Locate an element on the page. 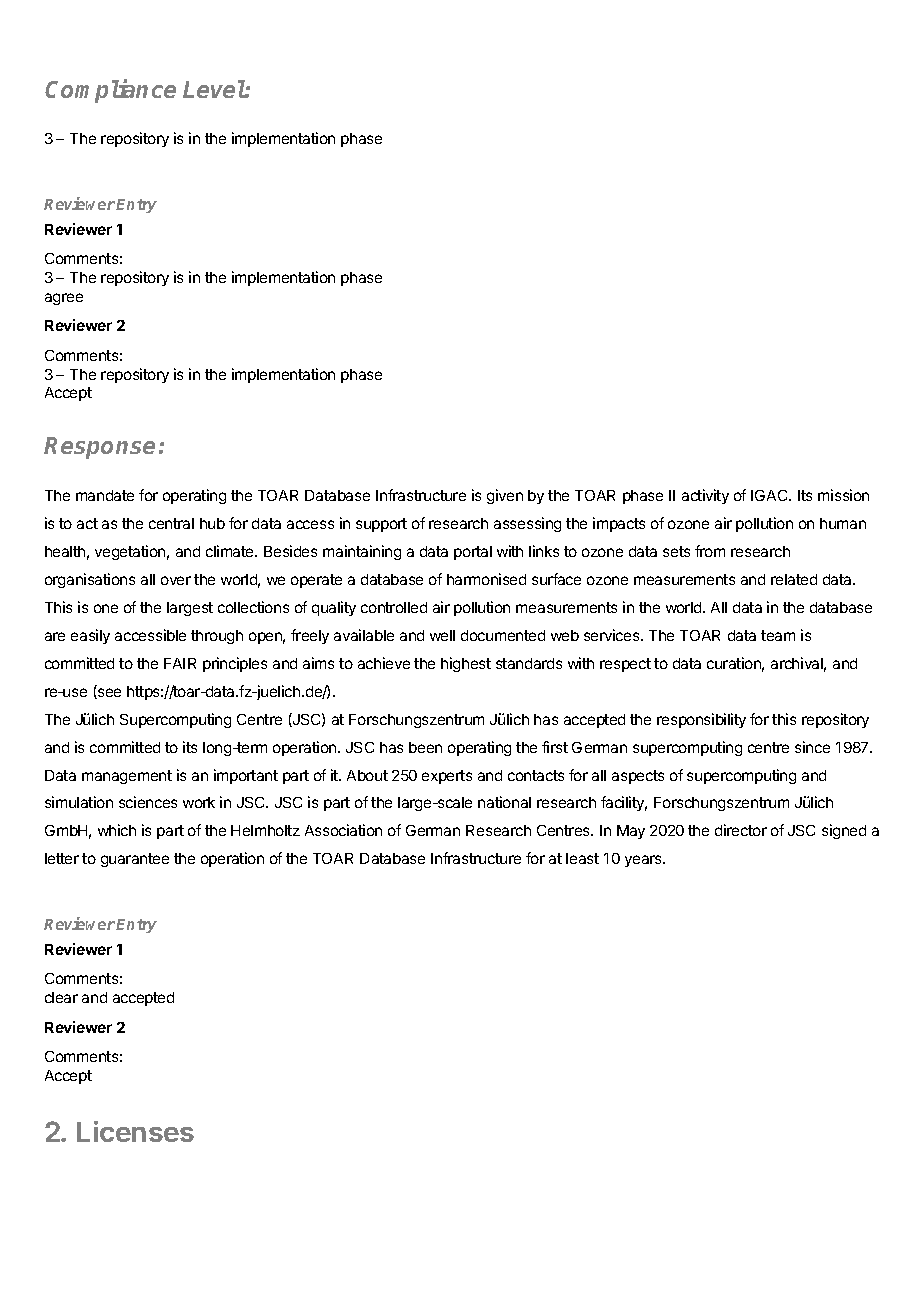 The height and width of the document is (1308, 924). activity is located at coordinates (705, 496).
